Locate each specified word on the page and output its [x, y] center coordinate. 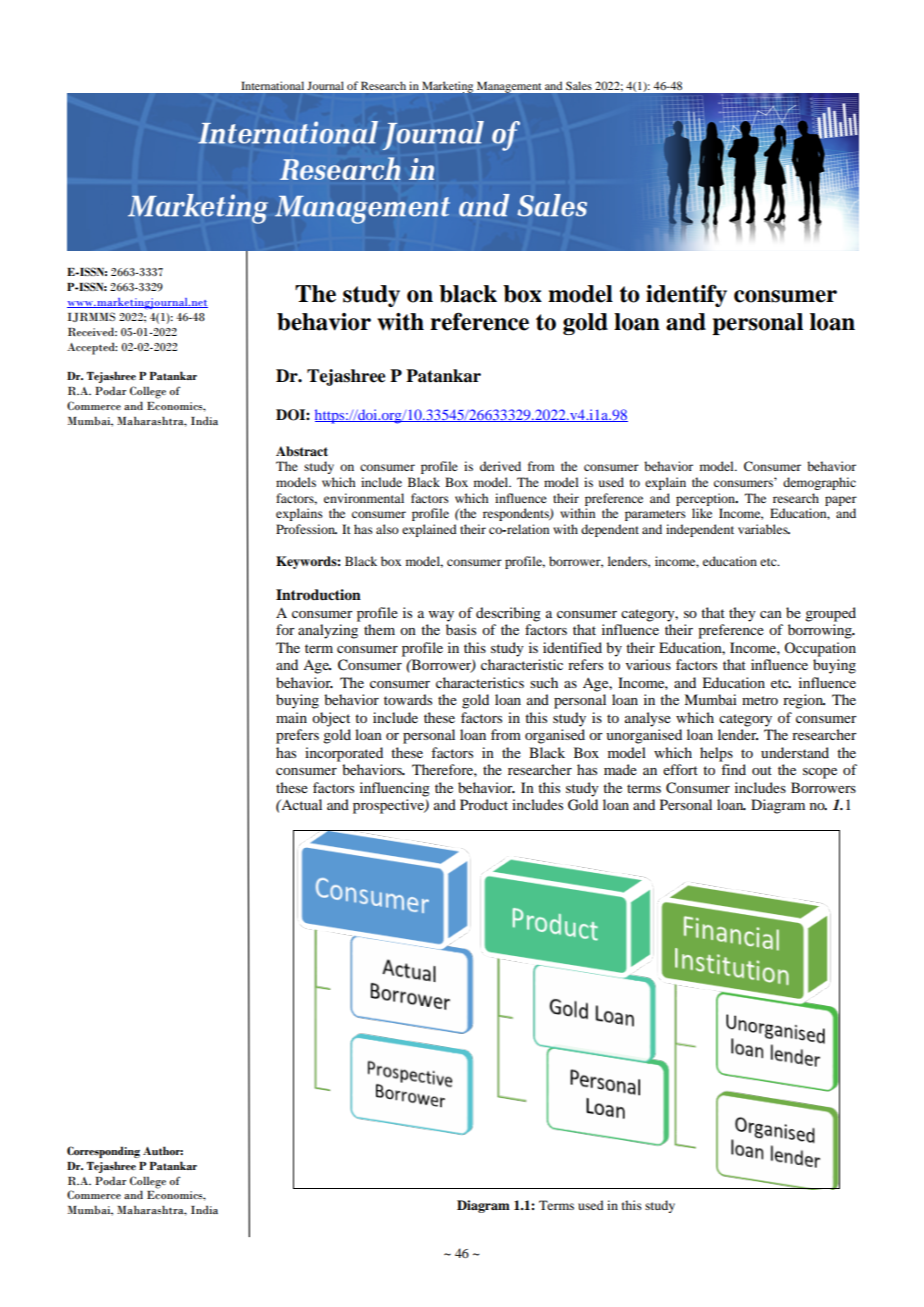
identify [686, 296]
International [272, 85]
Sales [579, 85]
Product [484, 804]
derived [500, 466]
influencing [395, 789]
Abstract [302, 451]
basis [461, 629]
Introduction [318, 595]
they [742, 614]
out [762, 770]
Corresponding [103, 1152]
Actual [300, 804]
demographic [819, 483]
